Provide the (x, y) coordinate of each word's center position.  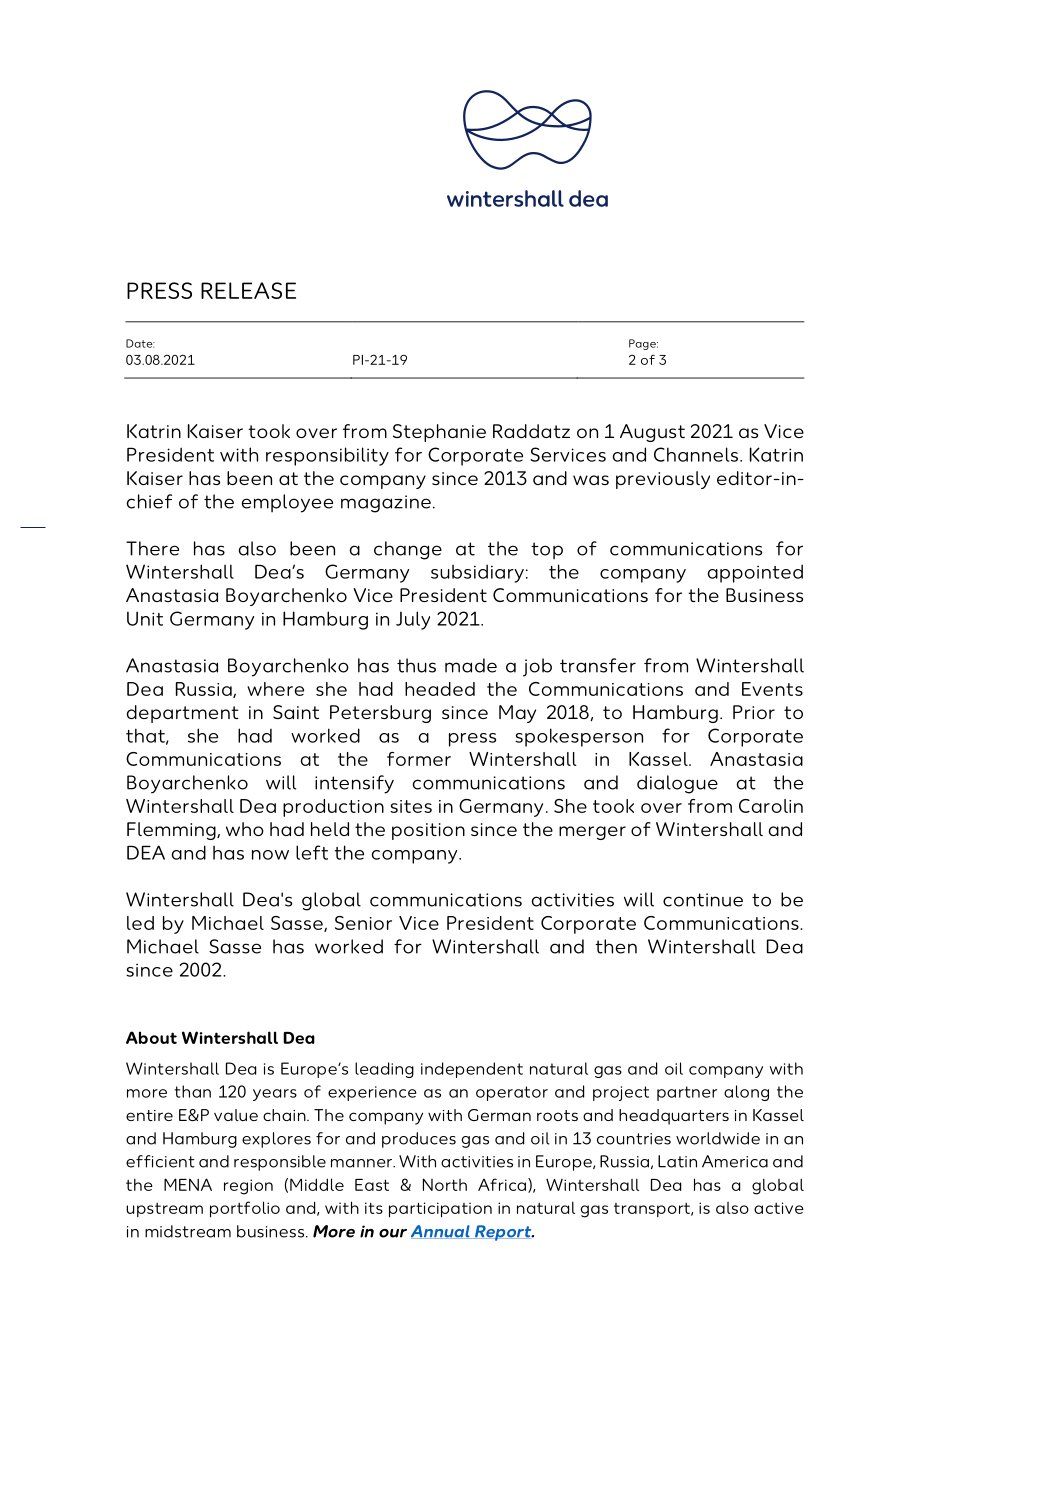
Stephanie (439, 433)
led (140, 923)
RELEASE (248, 290)
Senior (363, 923)
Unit (145, 618)
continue (703, 900)
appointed (755, 573)
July (413, 620)
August (652, 433)
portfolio (245, 1209)
